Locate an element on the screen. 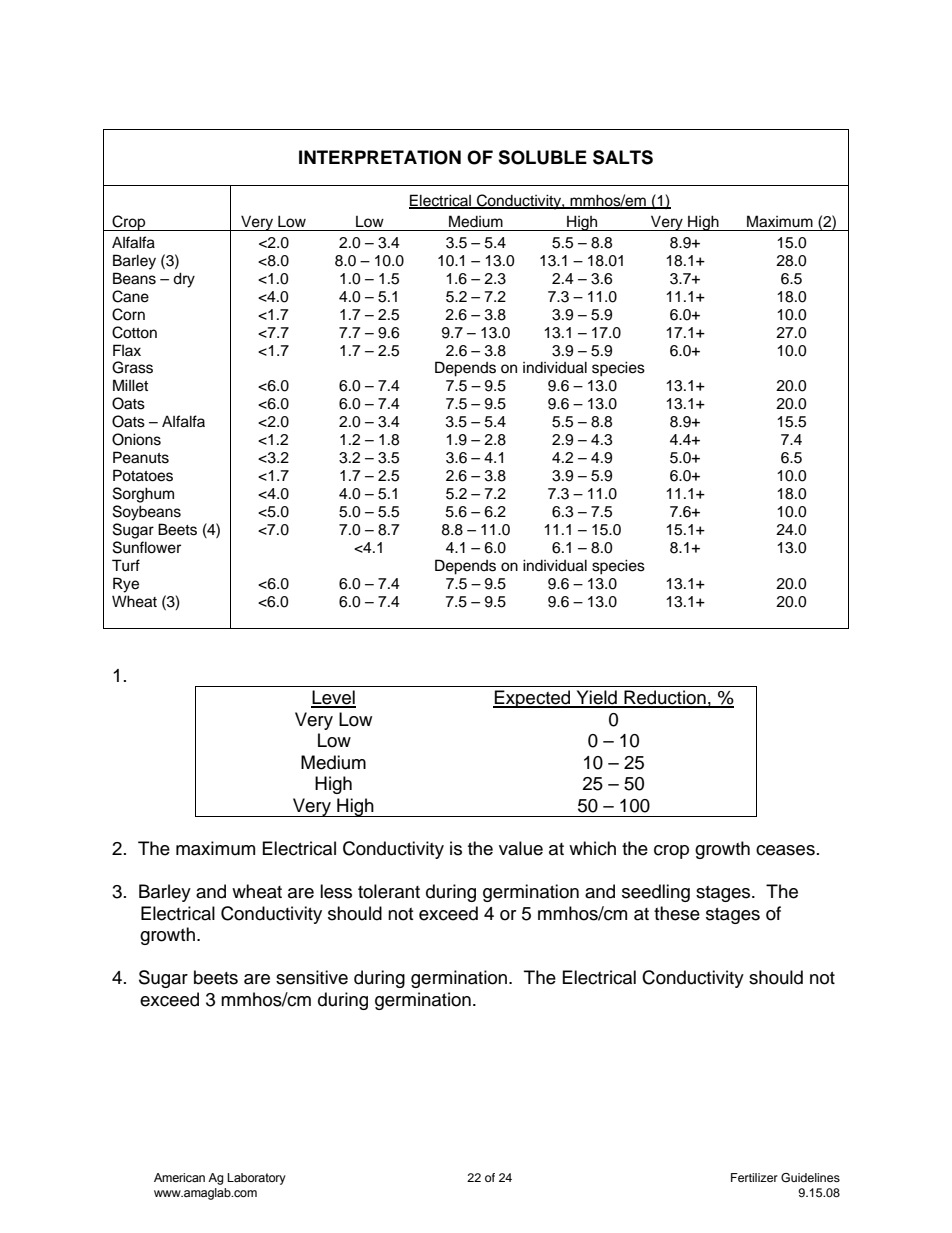  Expected is located at coordinates (533, 699).
